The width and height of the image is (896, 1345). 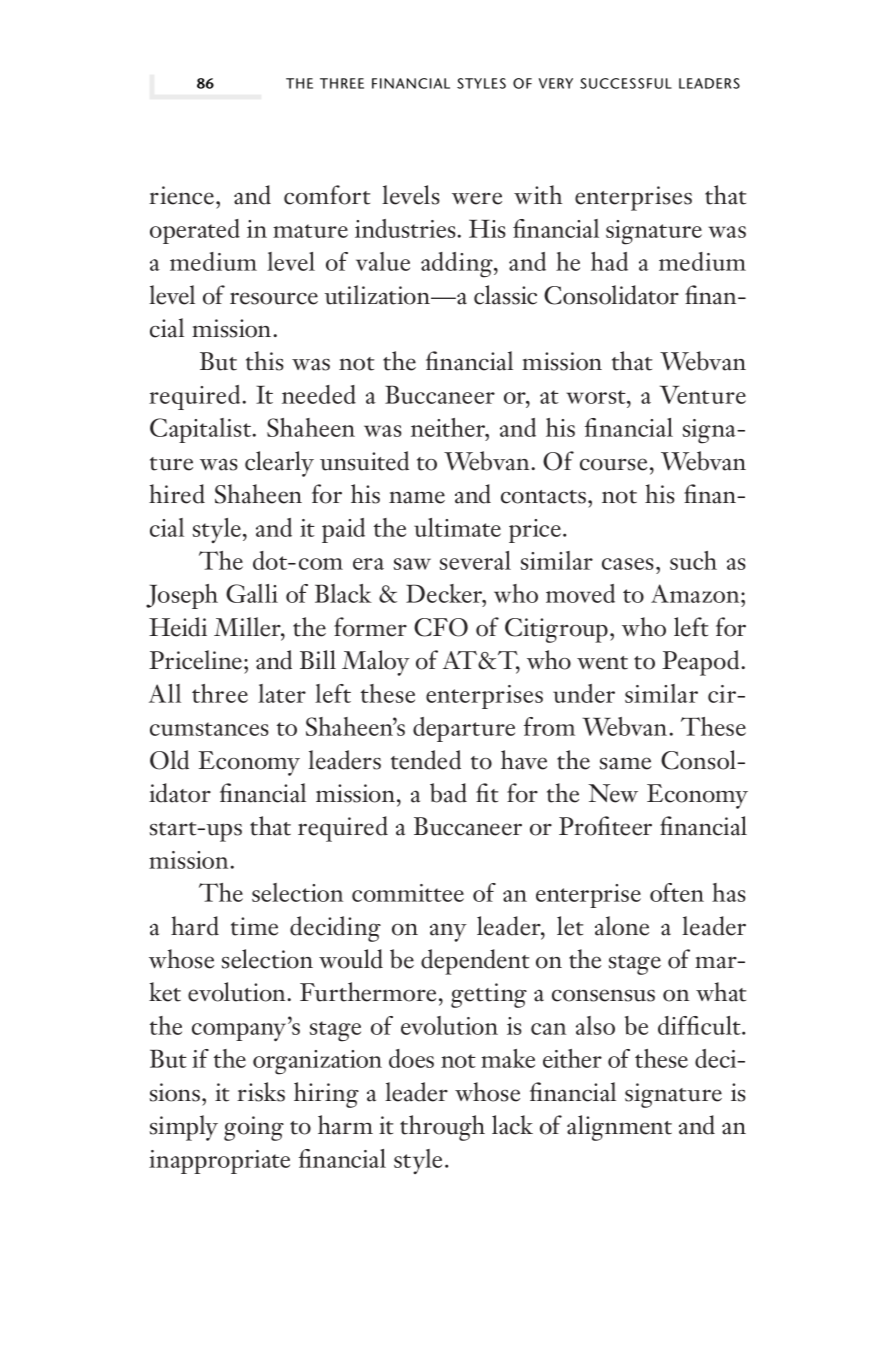 What do you see at coordinates (327, 195) in the image?
I see `comfort` at bounding box center [327, 195].
